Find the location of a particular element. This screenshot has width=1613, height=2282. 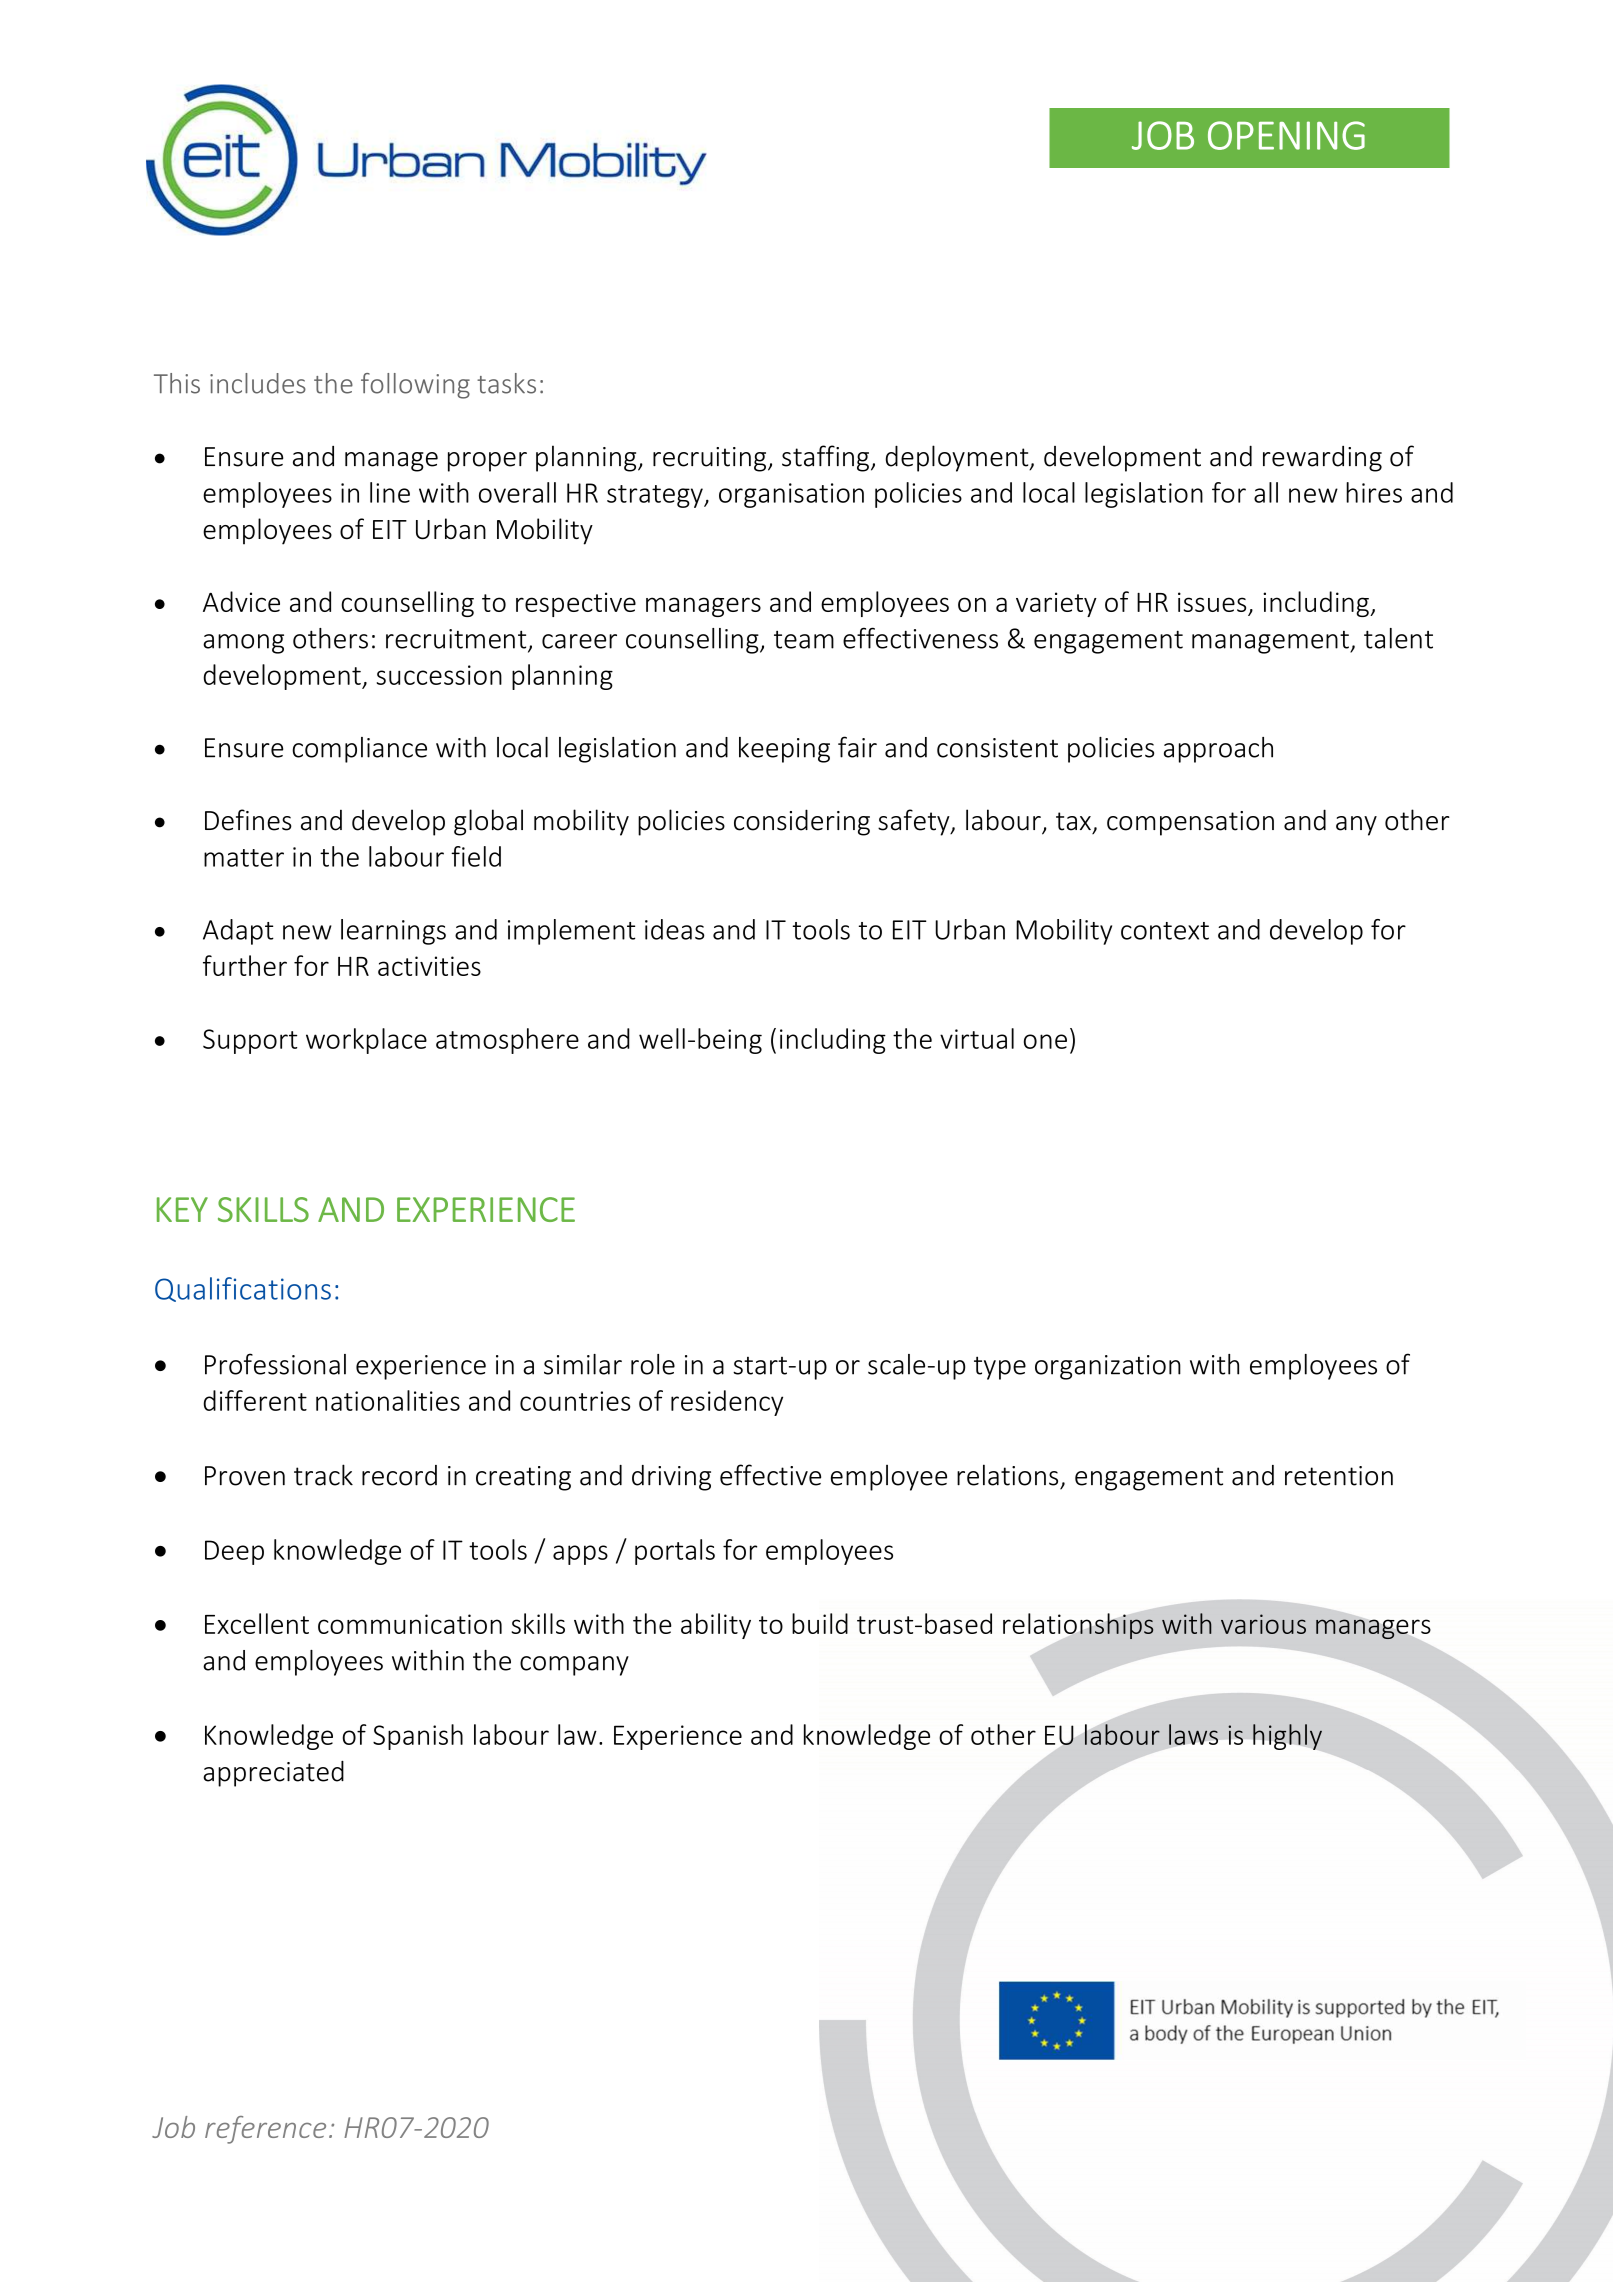

workplace is located at coordinates (366, 1041).
